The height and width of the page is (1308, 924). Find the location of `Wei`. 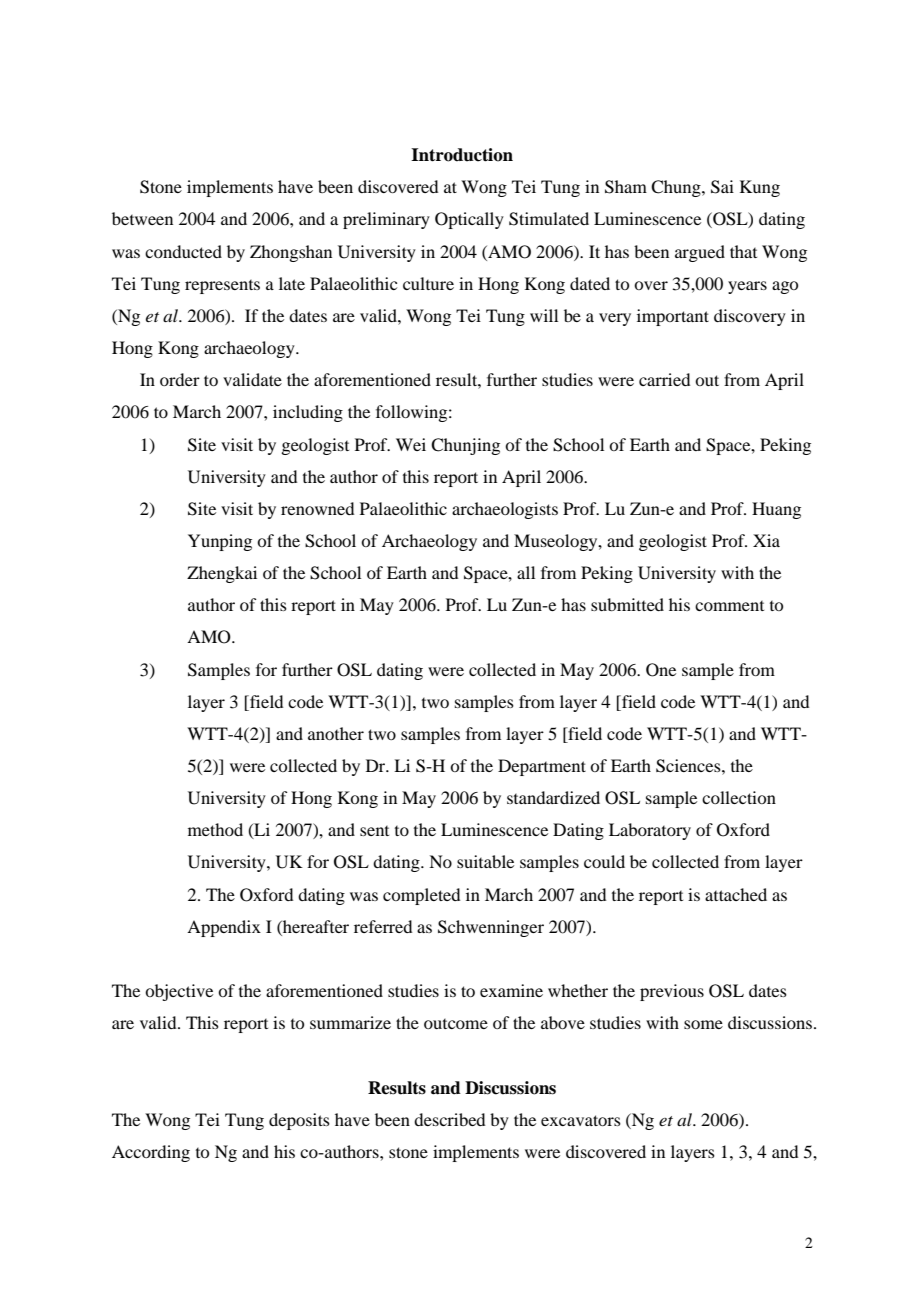

Wei is located at coordinates (411, 444).
